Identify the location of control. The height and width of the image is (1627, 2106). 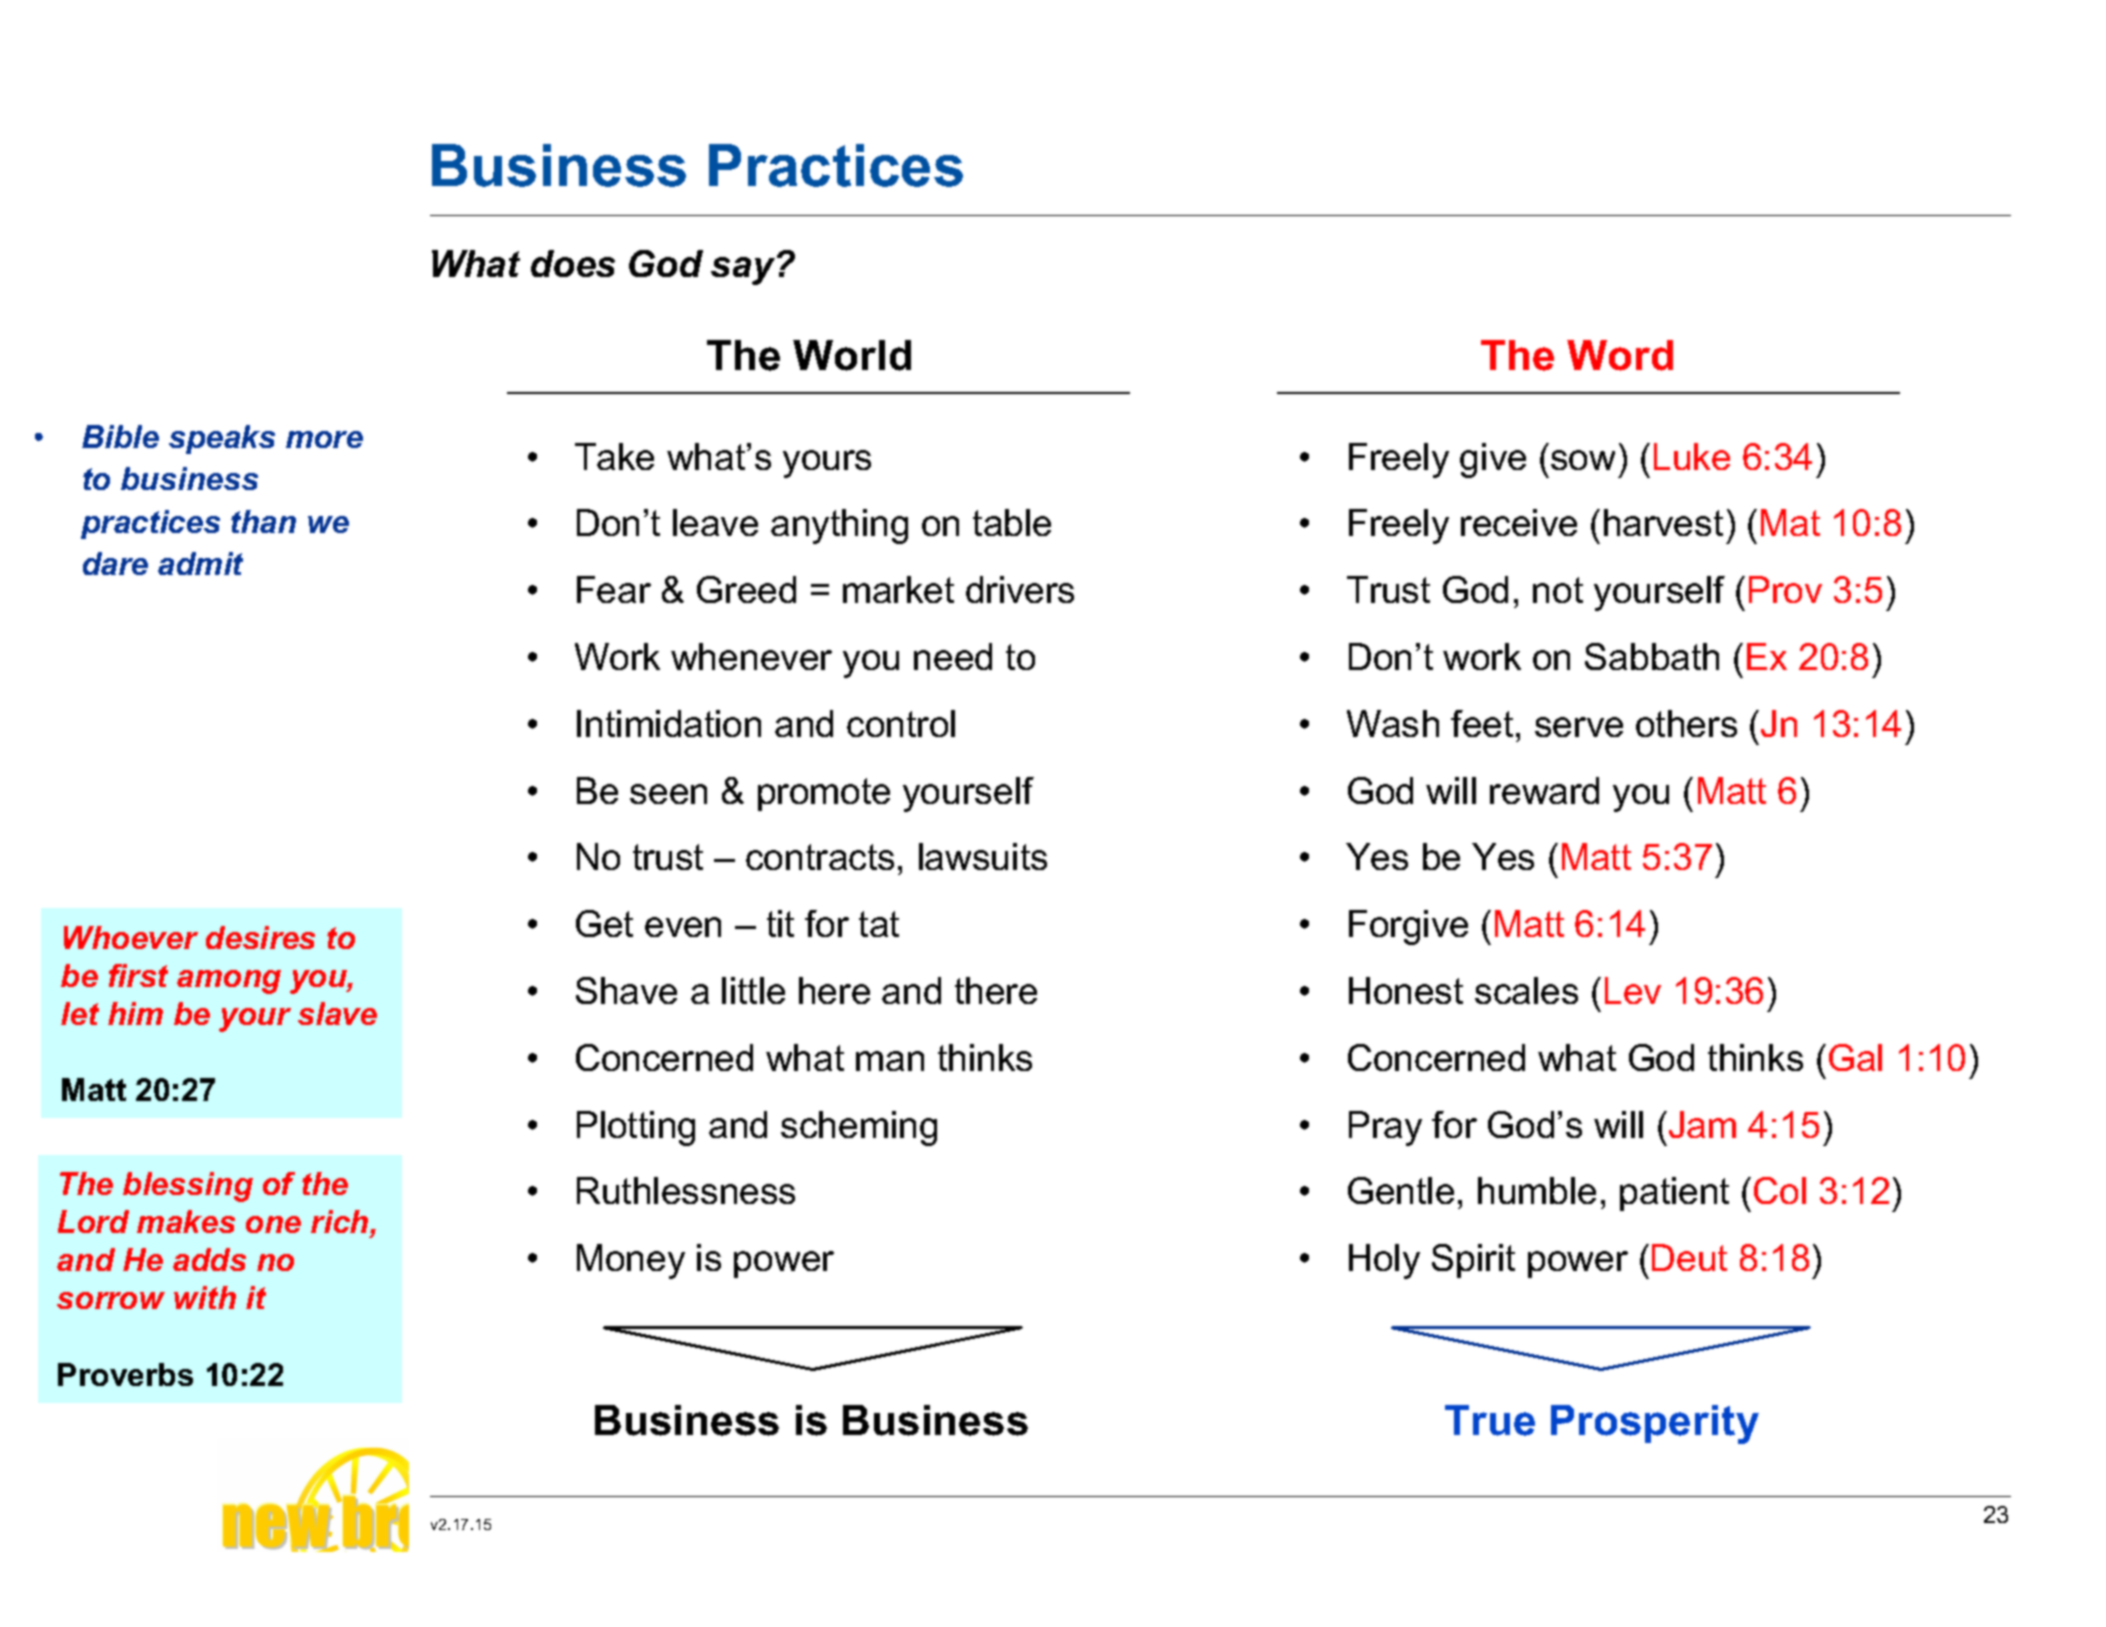
(901, 723).
